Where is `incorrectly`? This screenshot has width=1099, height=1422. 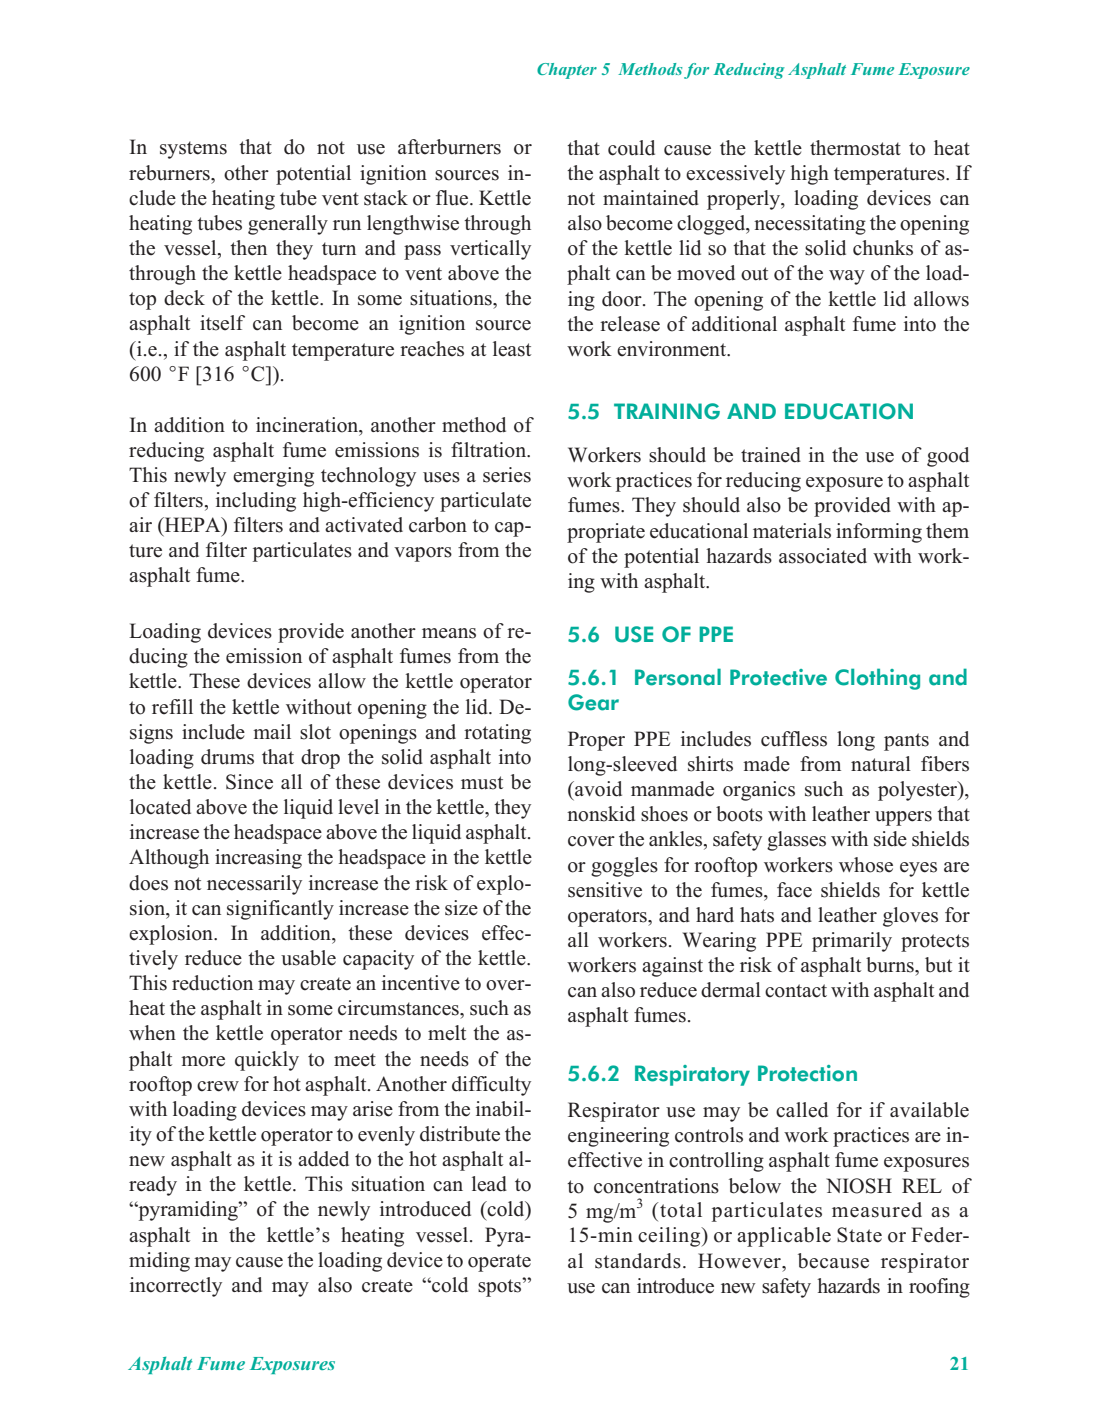
incorrectly is located at coordinates (176, 1287).
